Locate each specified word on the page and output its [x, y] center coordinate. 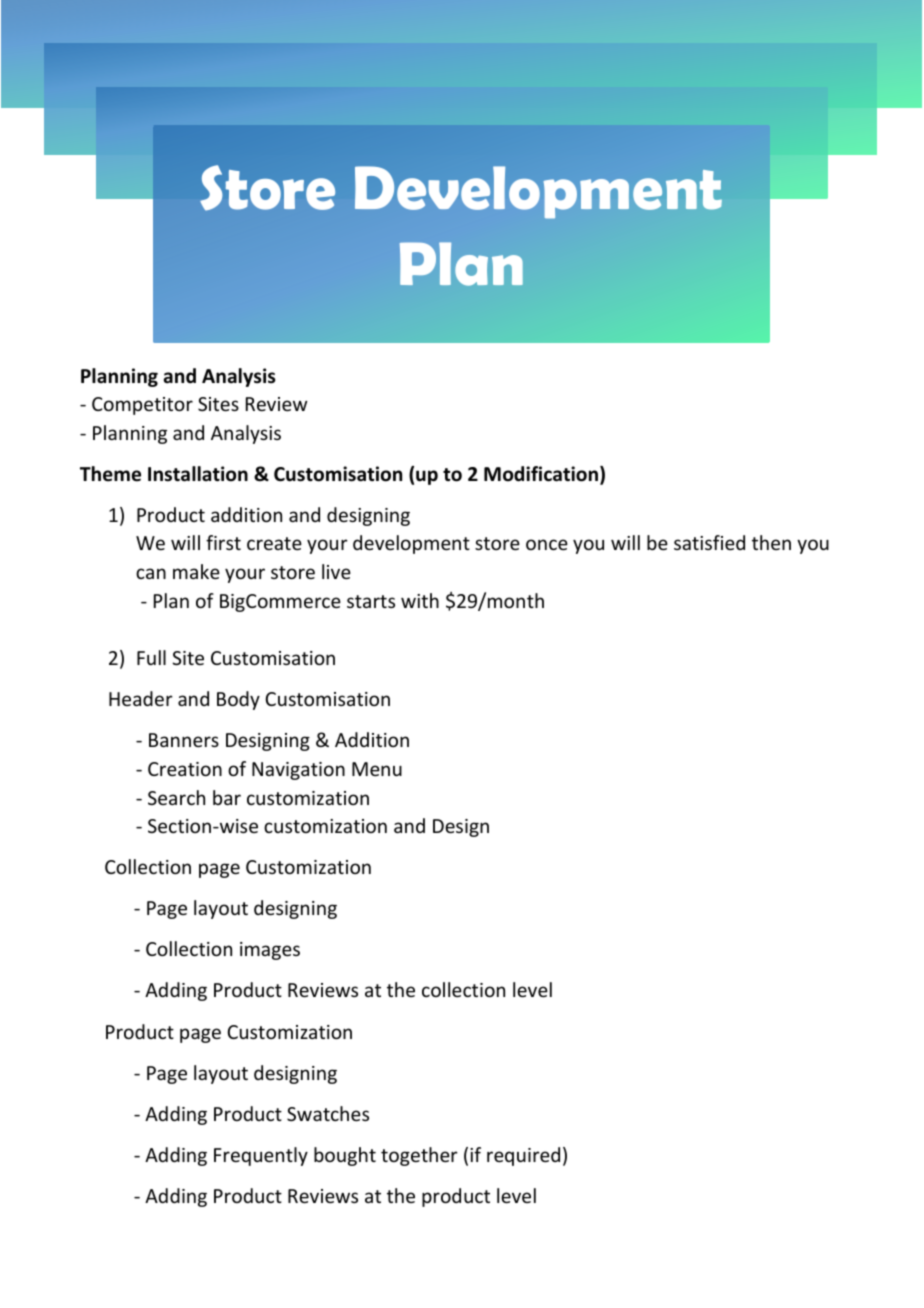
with [420, 600]
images [270, 951]
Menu [377, 769]
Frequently [261, 1156]
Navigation [298, 771]
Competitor [142, 406]
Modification [542, 475]
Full [151, 657]
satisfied [709, 542]
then [771, 542]
